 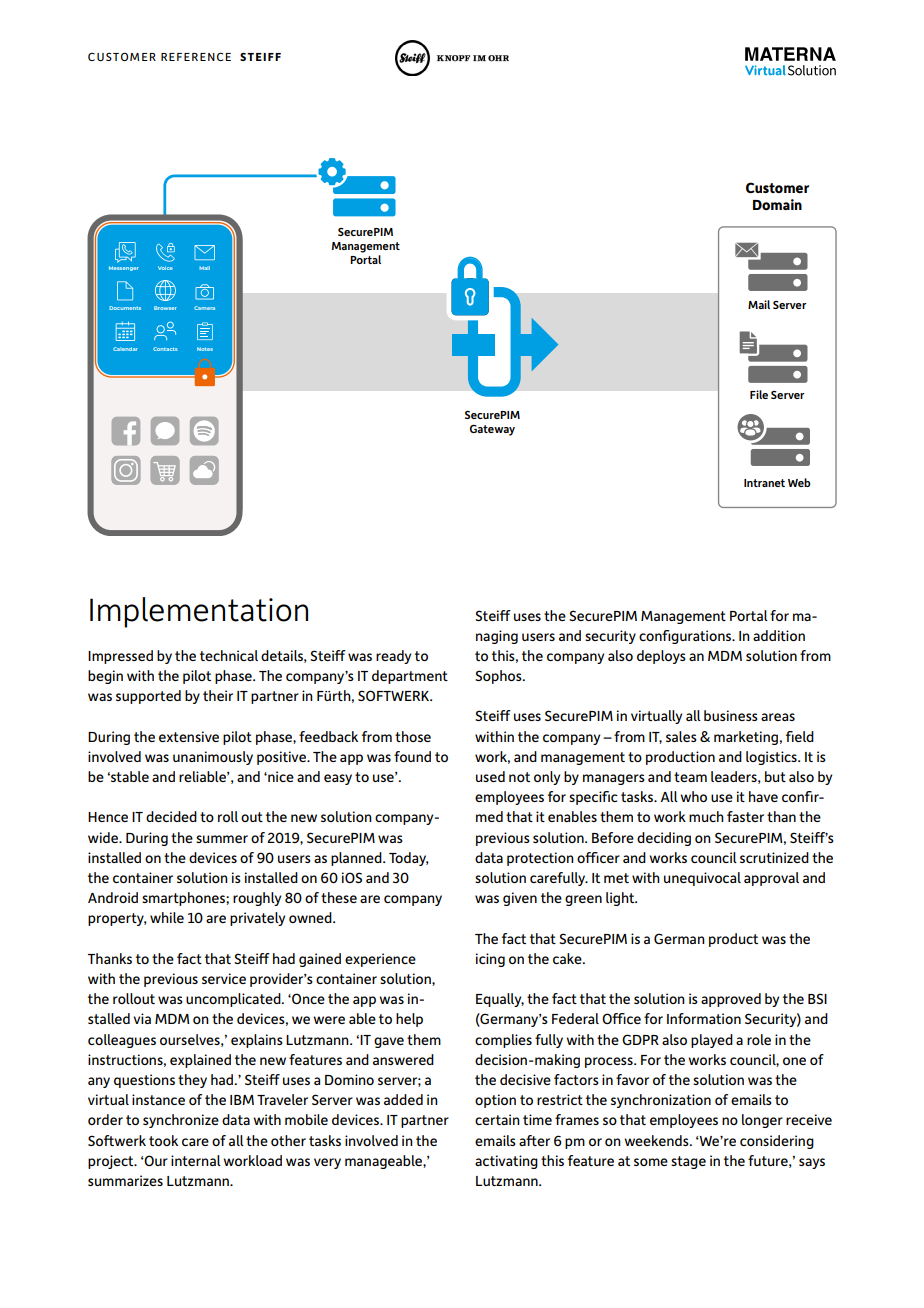 What do you see at coordinates (688, 1162) in the screenshot?
I see `stage` at bounding box center [688, 1162].
